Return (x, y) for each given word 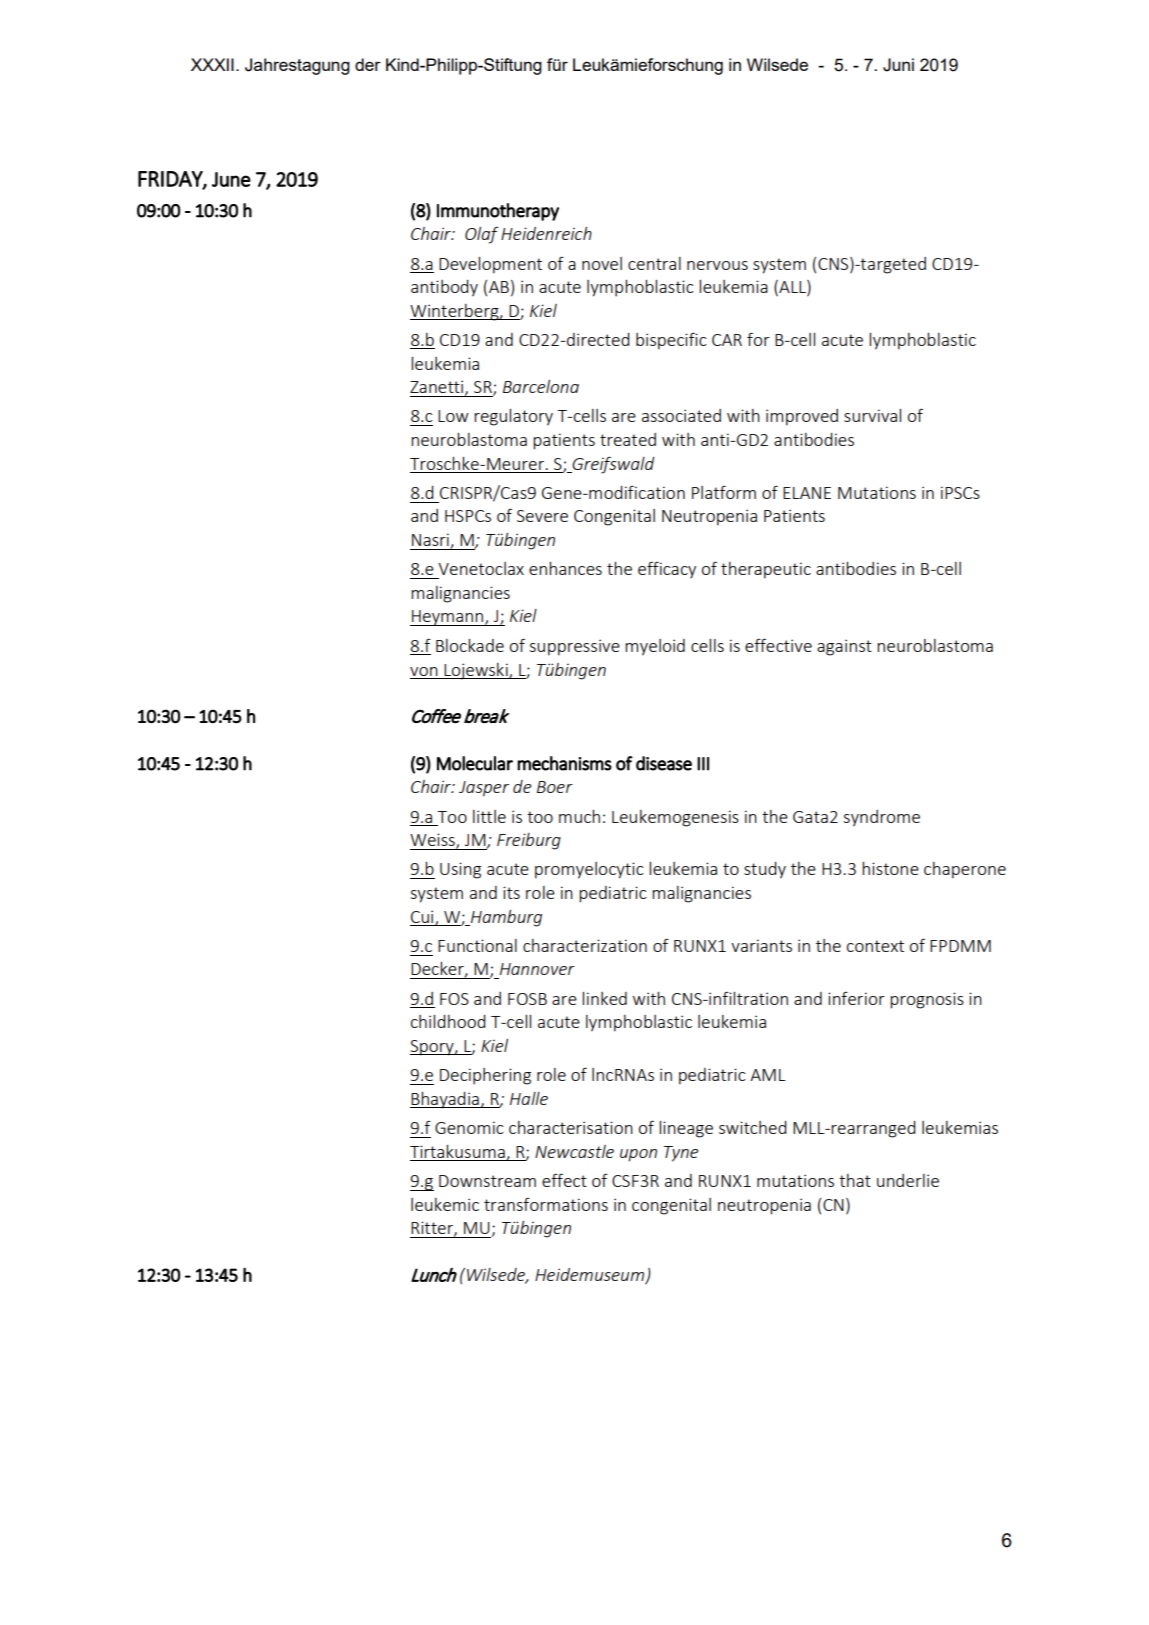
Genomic (469, 1127)
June (231, 179)
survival (872, 415)
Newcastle (574, 1151)
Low (453, 416)
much (579, 816)
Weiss (433, 841)
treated (628, 439)
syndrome (881, 818)
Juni (898, 65)
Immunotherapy (498, 212)
